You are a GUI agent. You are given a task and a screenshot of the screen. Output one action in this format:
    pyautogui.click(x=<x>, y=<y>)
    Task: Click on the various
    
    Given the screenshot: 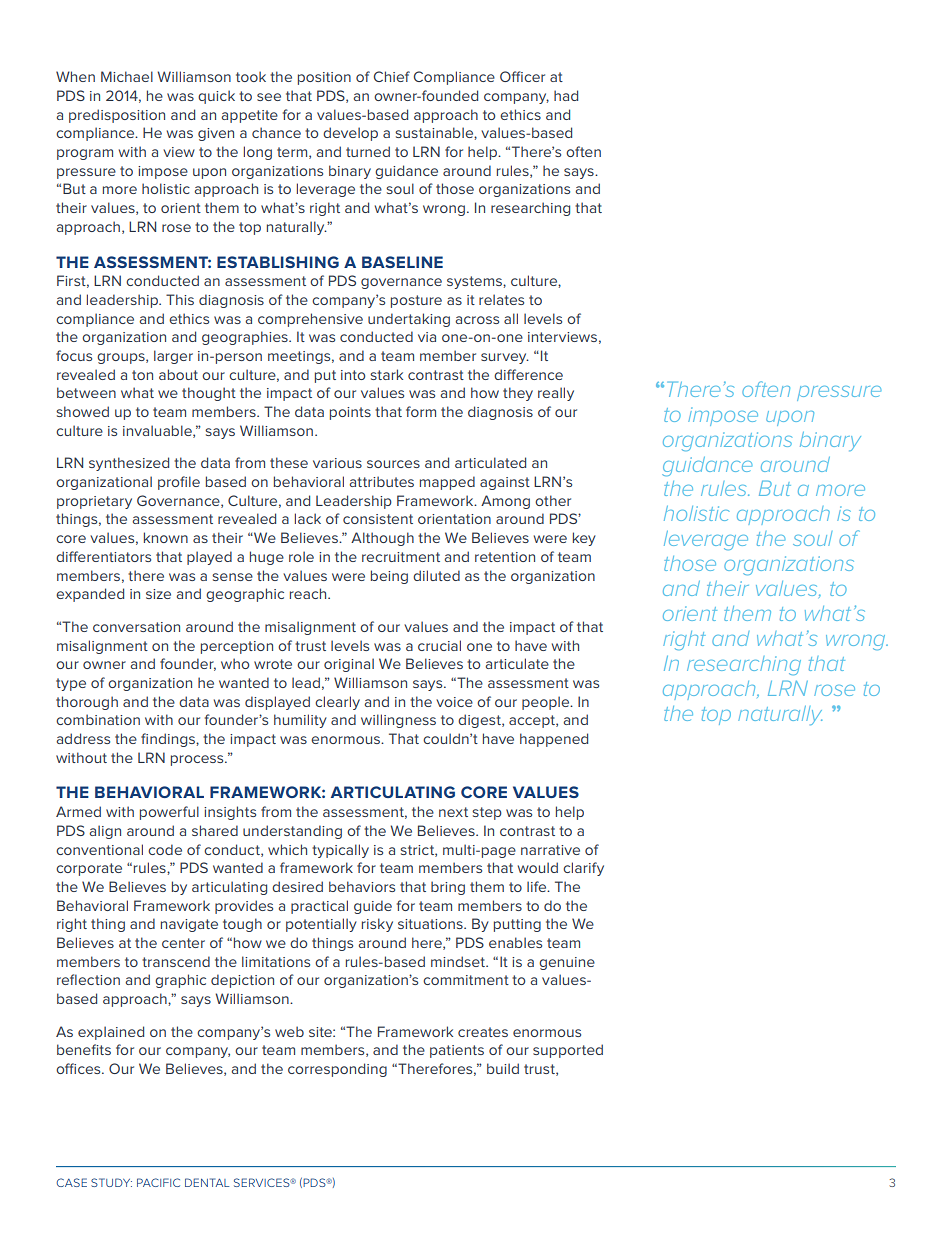 What is the action you would take?
    pyautogui.click(x=337, y=463)
